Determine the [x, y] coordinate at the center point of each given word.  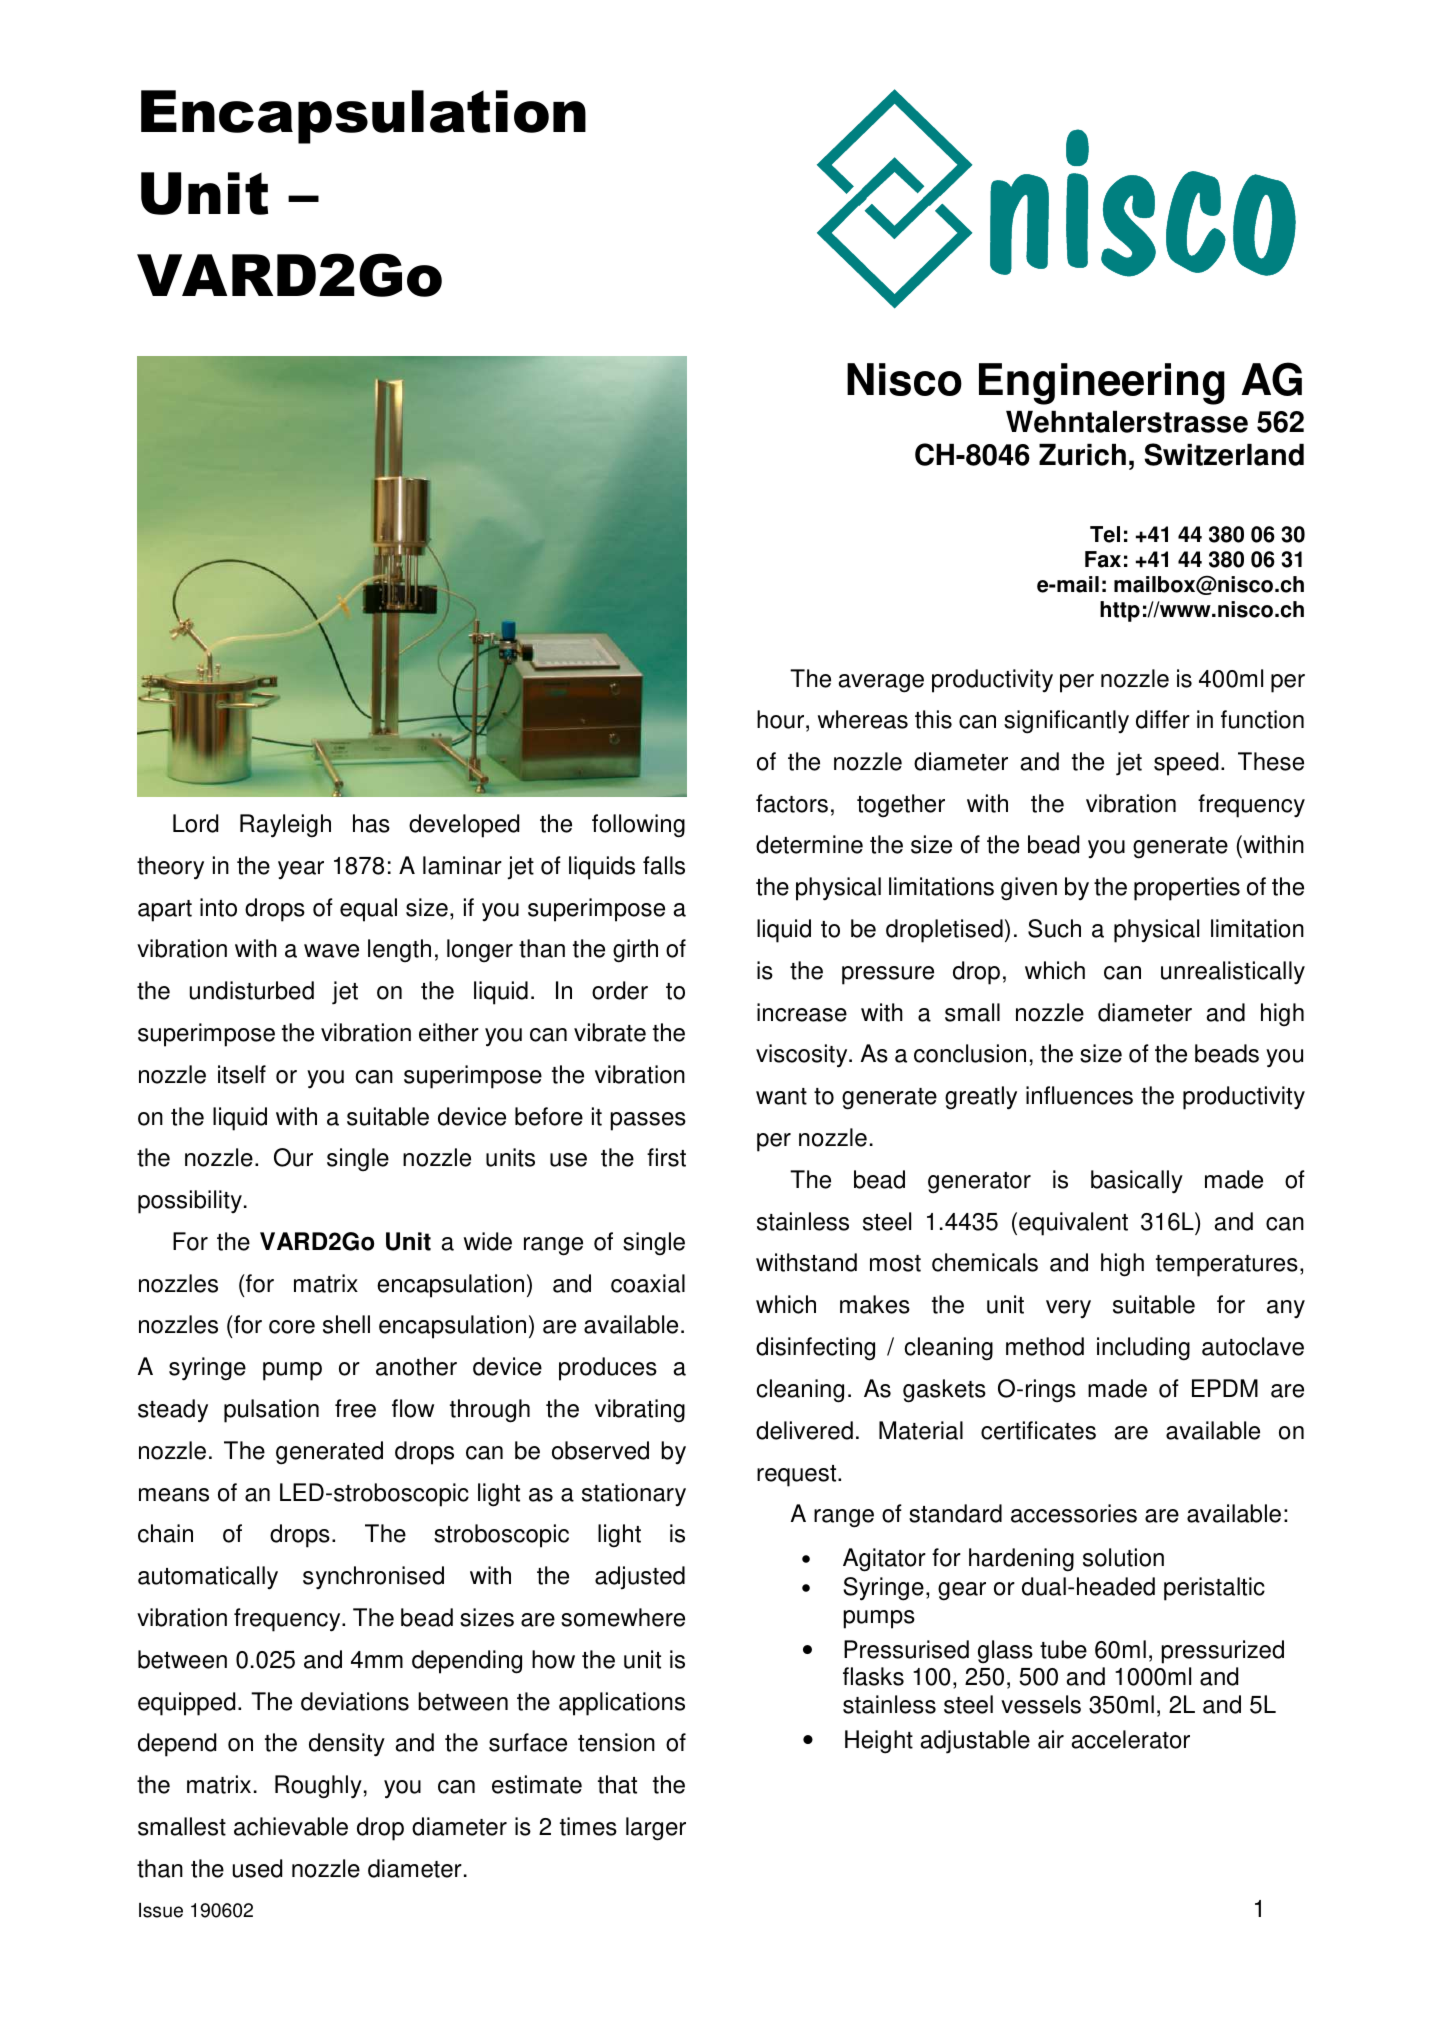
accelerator [1130, 1739]
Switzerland [1224, 454]
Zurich [1082, 455]
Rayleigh [285, 826]
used [257, 1868]
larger [656, 1829]
